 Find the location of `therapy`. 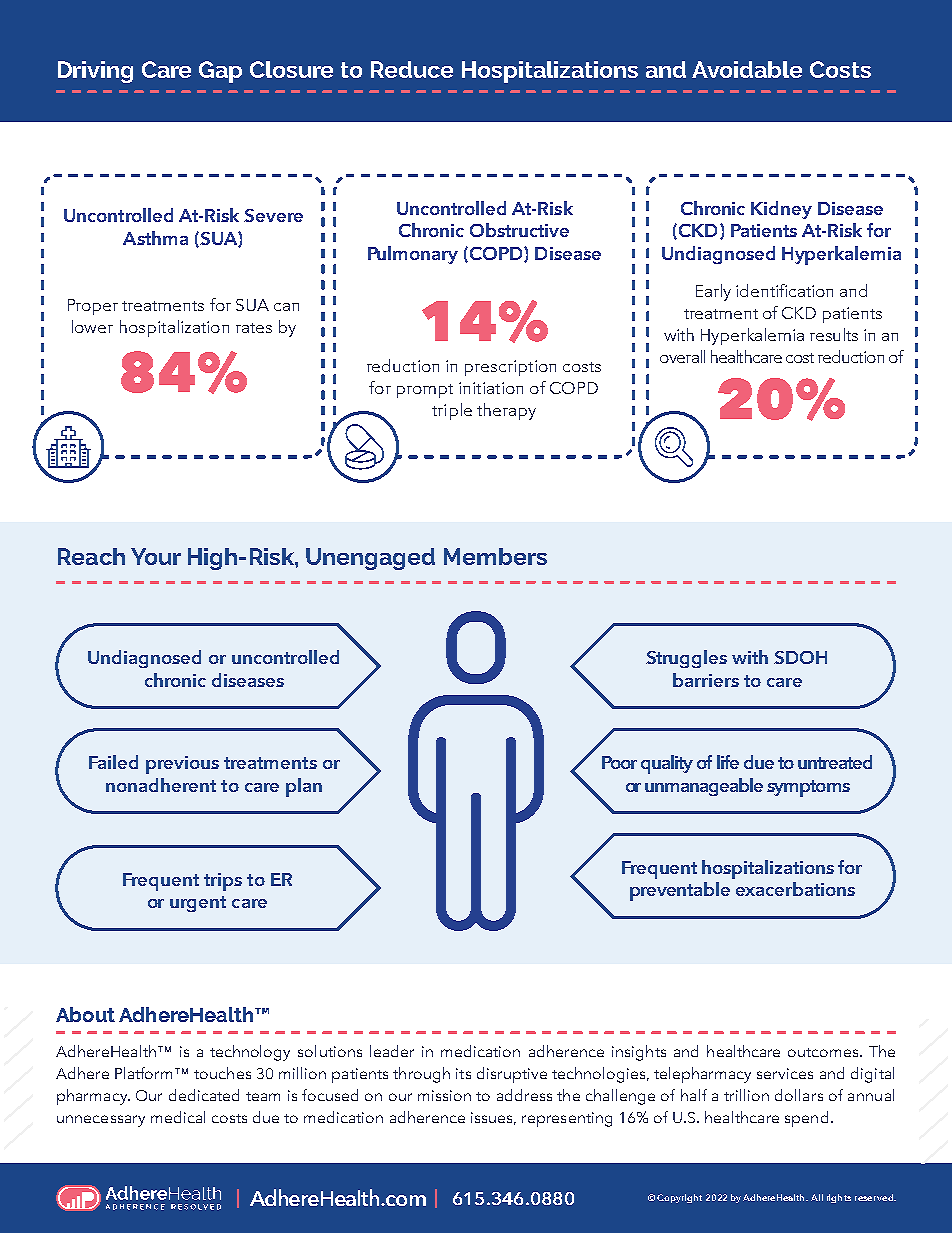

therapy is located at coordinates (506, 411).
